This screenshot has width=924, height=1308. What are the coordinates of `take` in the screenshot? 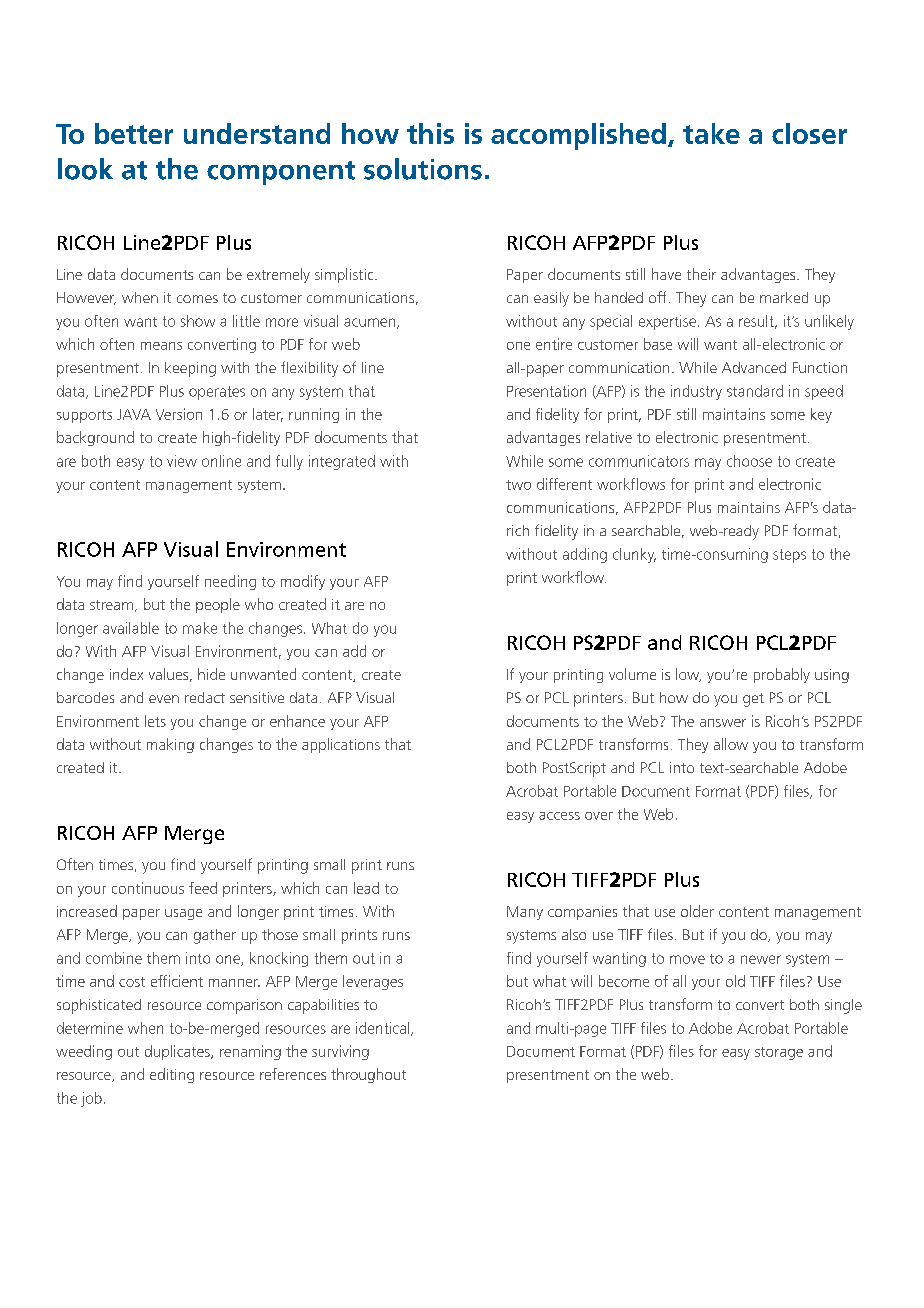 It's located at (711, 133).
